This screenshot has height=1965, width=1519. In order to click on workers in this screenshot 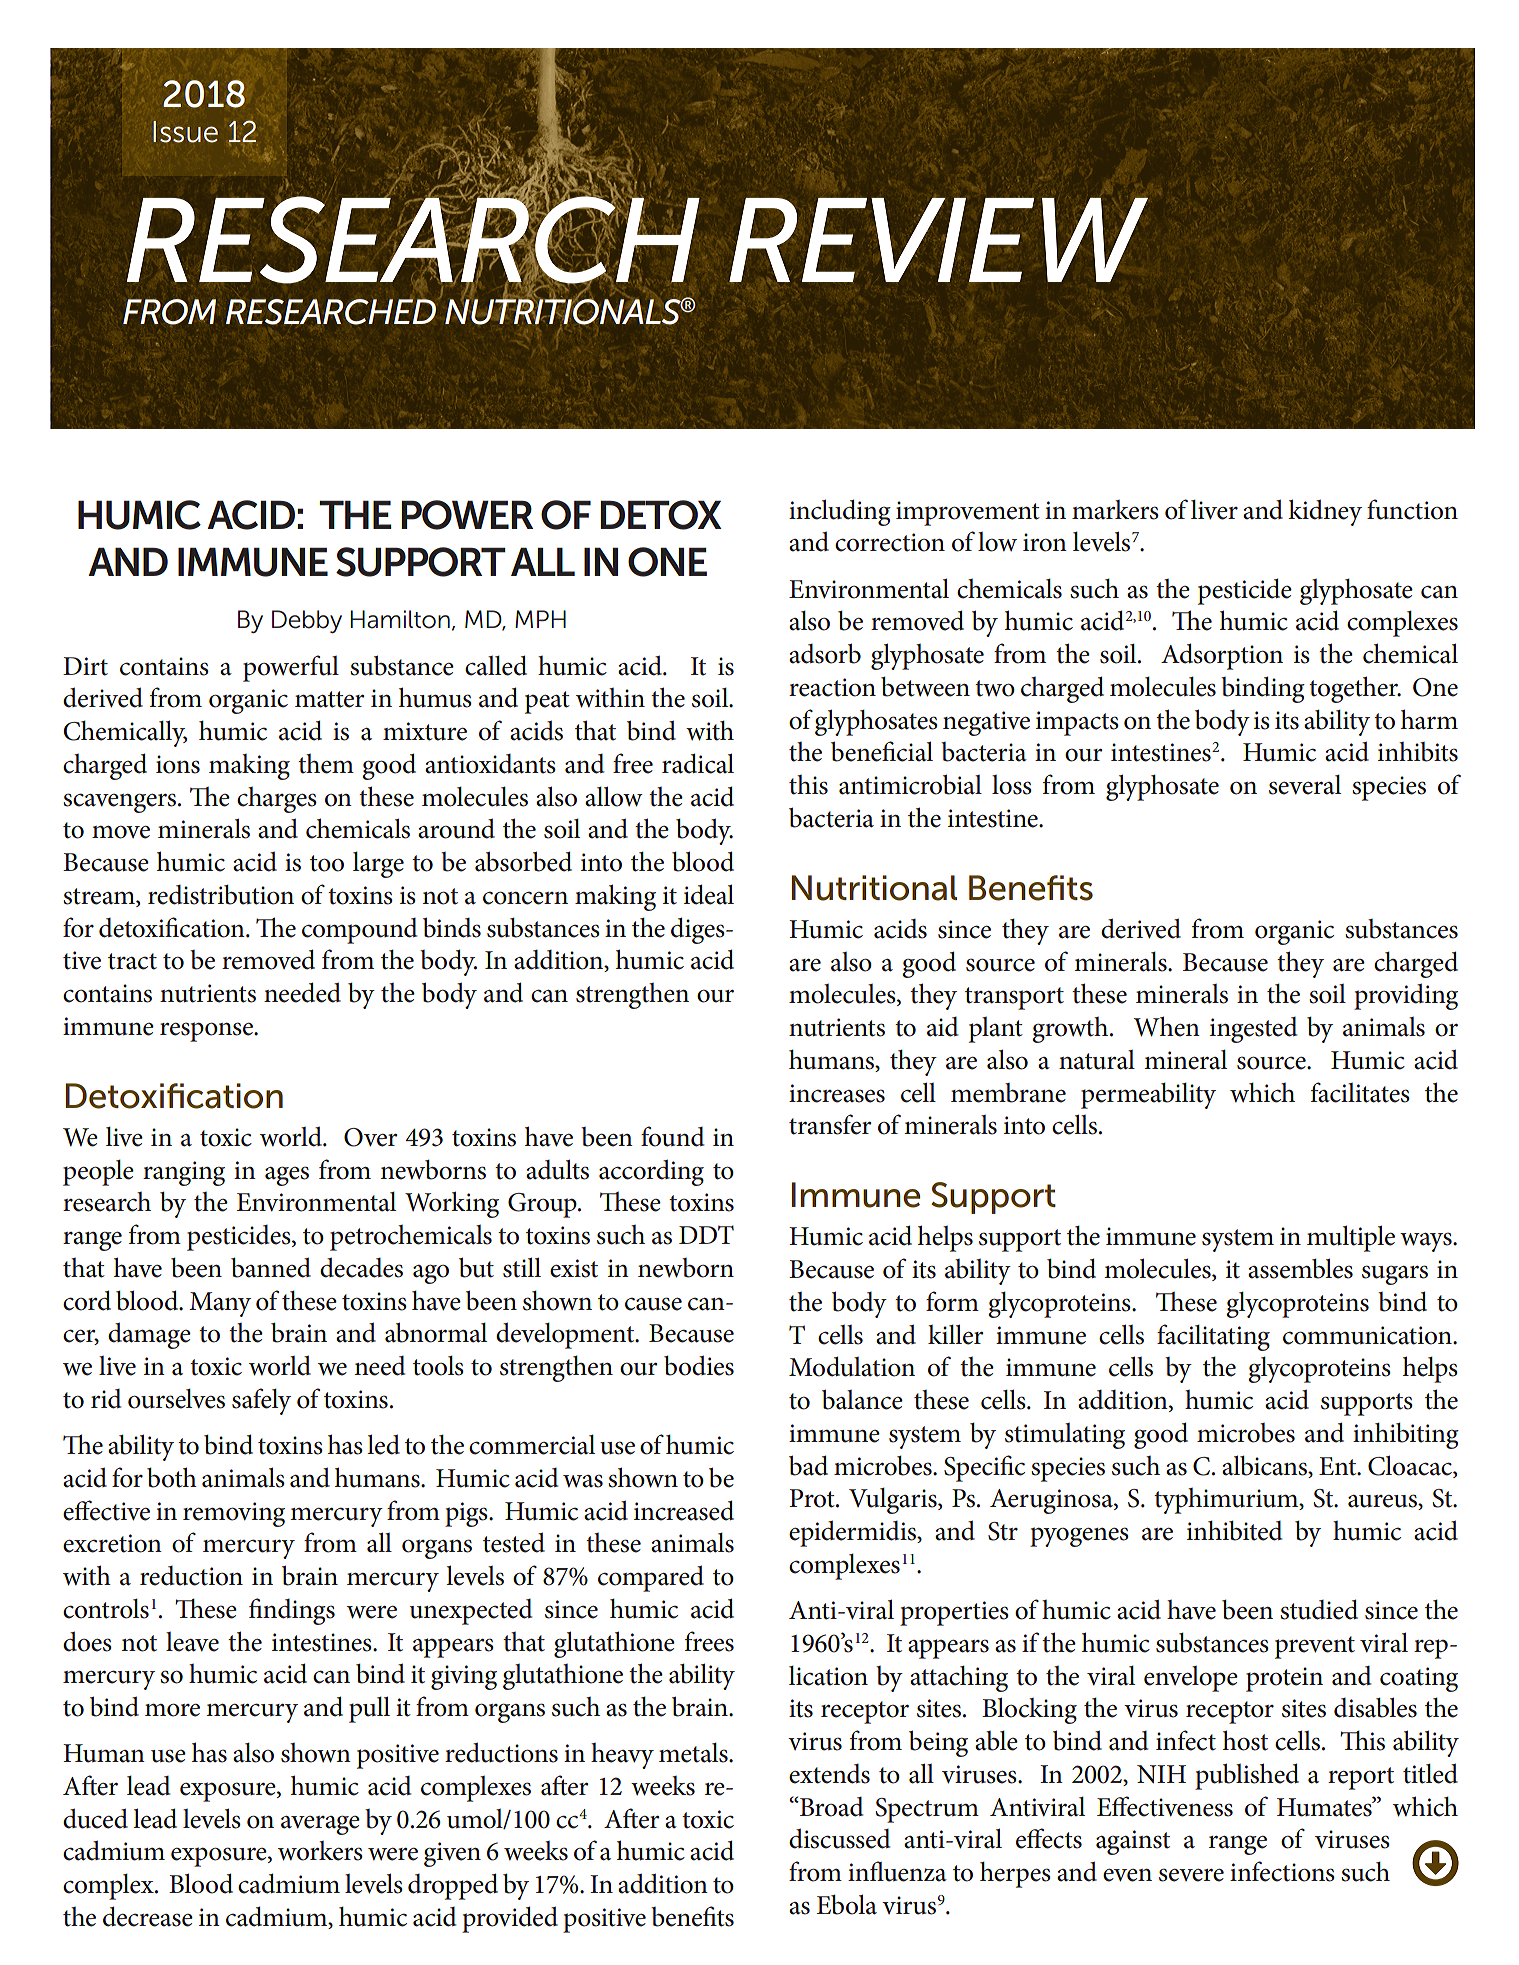, I will do `click(320, 1851)`.
